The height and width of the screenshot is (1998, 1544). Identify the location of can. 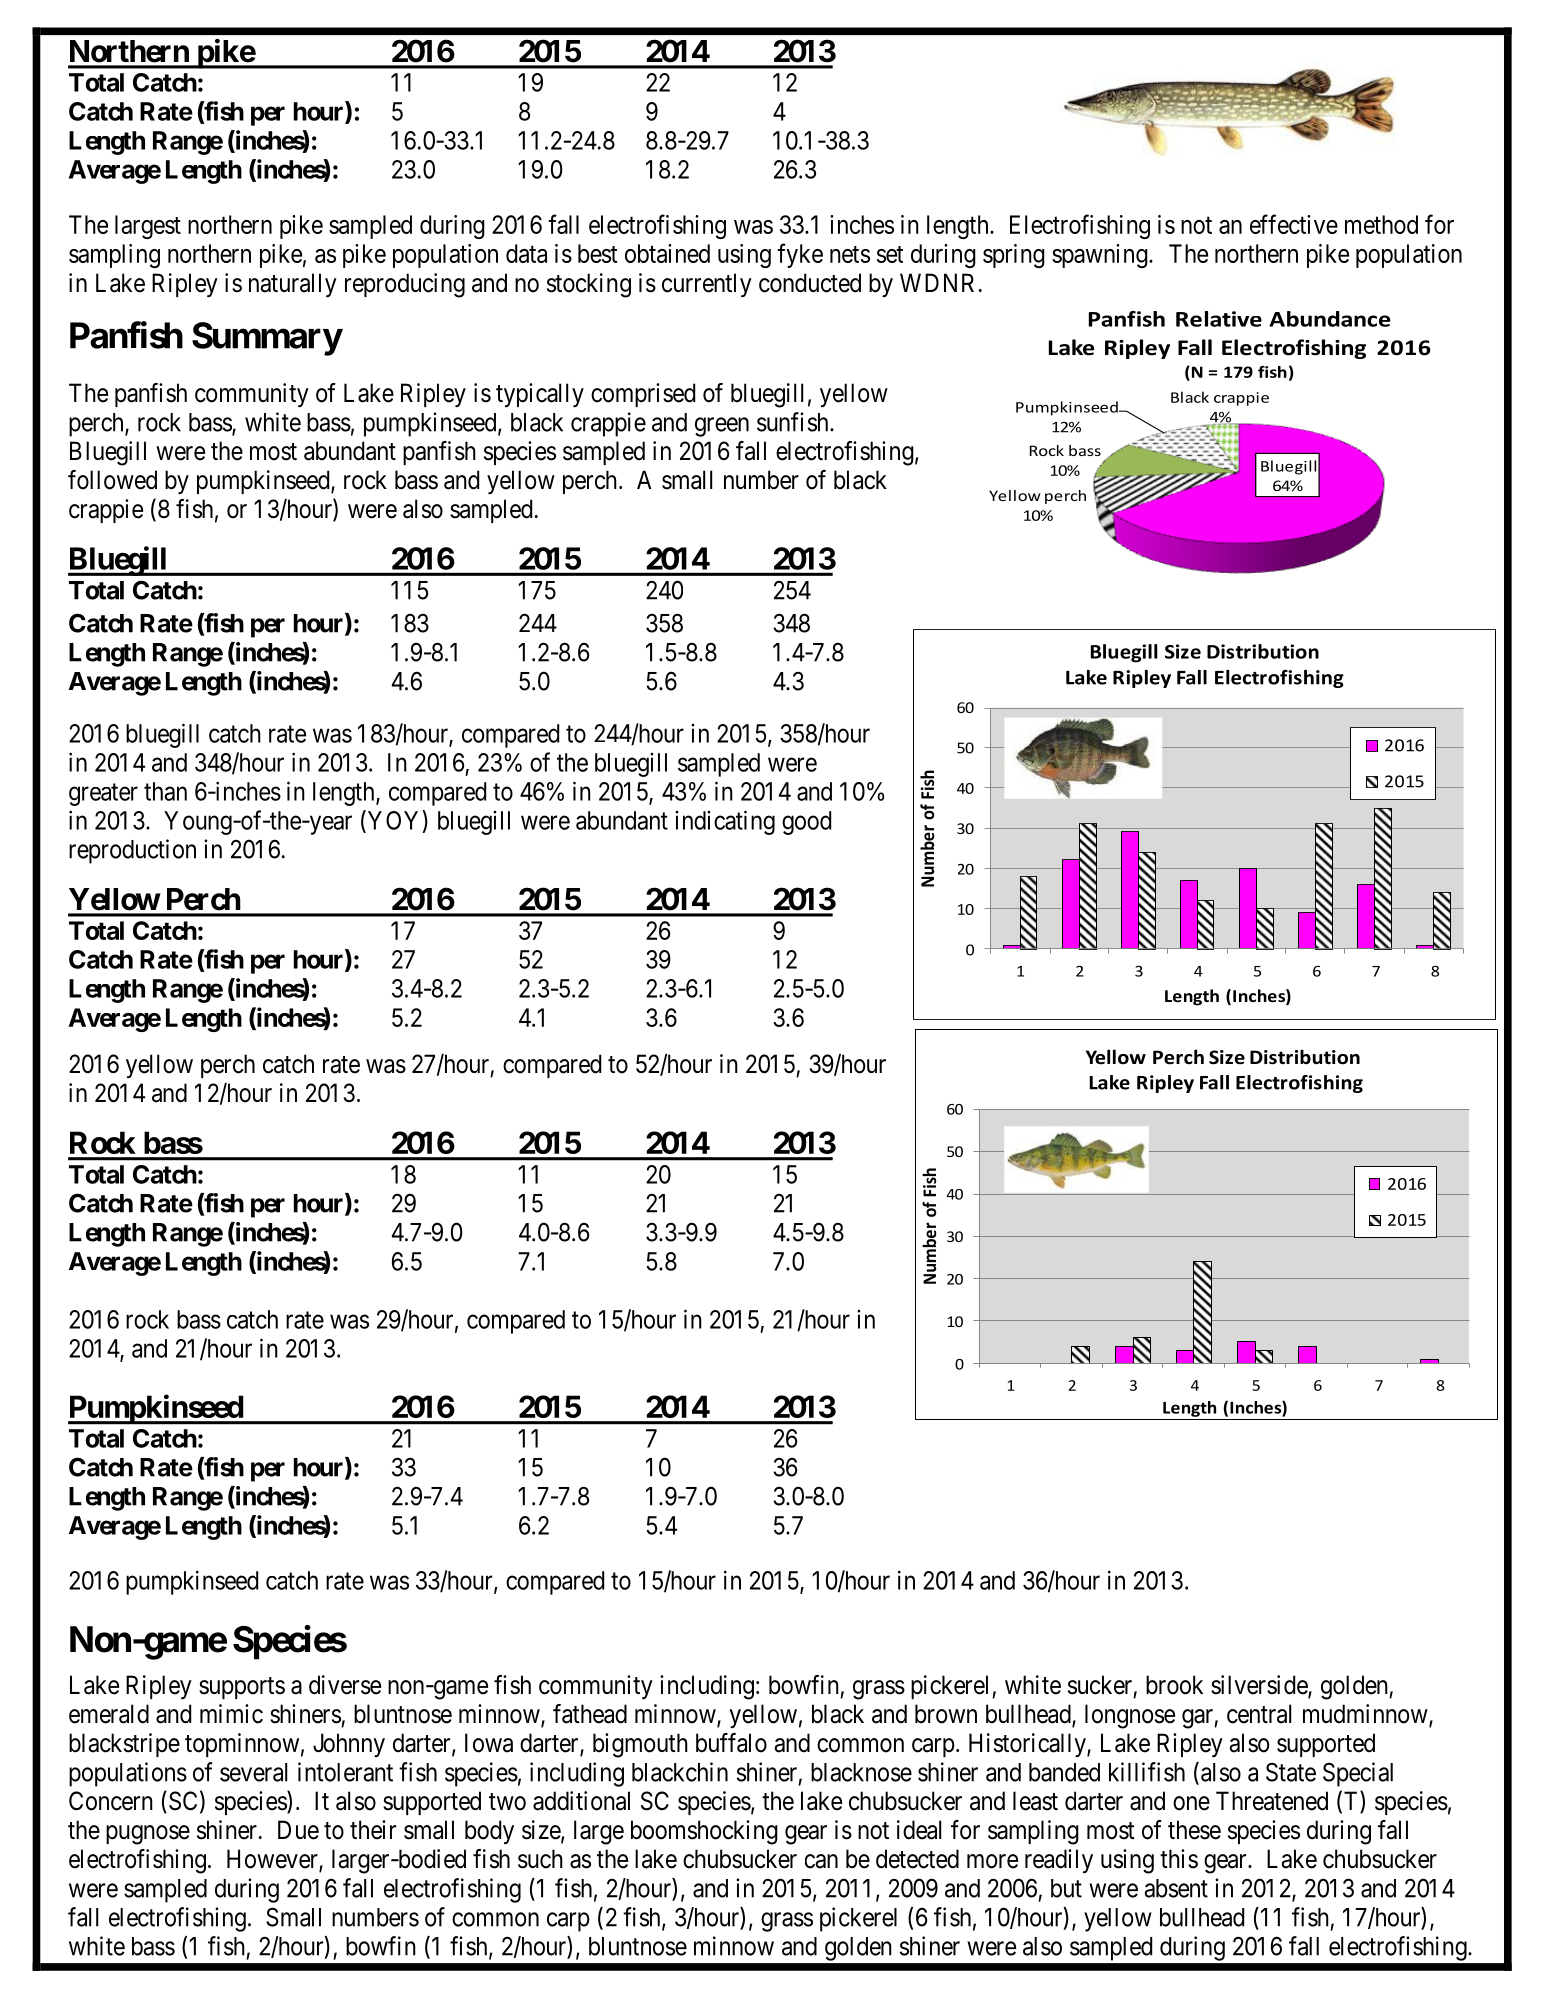
(821, 1861).
